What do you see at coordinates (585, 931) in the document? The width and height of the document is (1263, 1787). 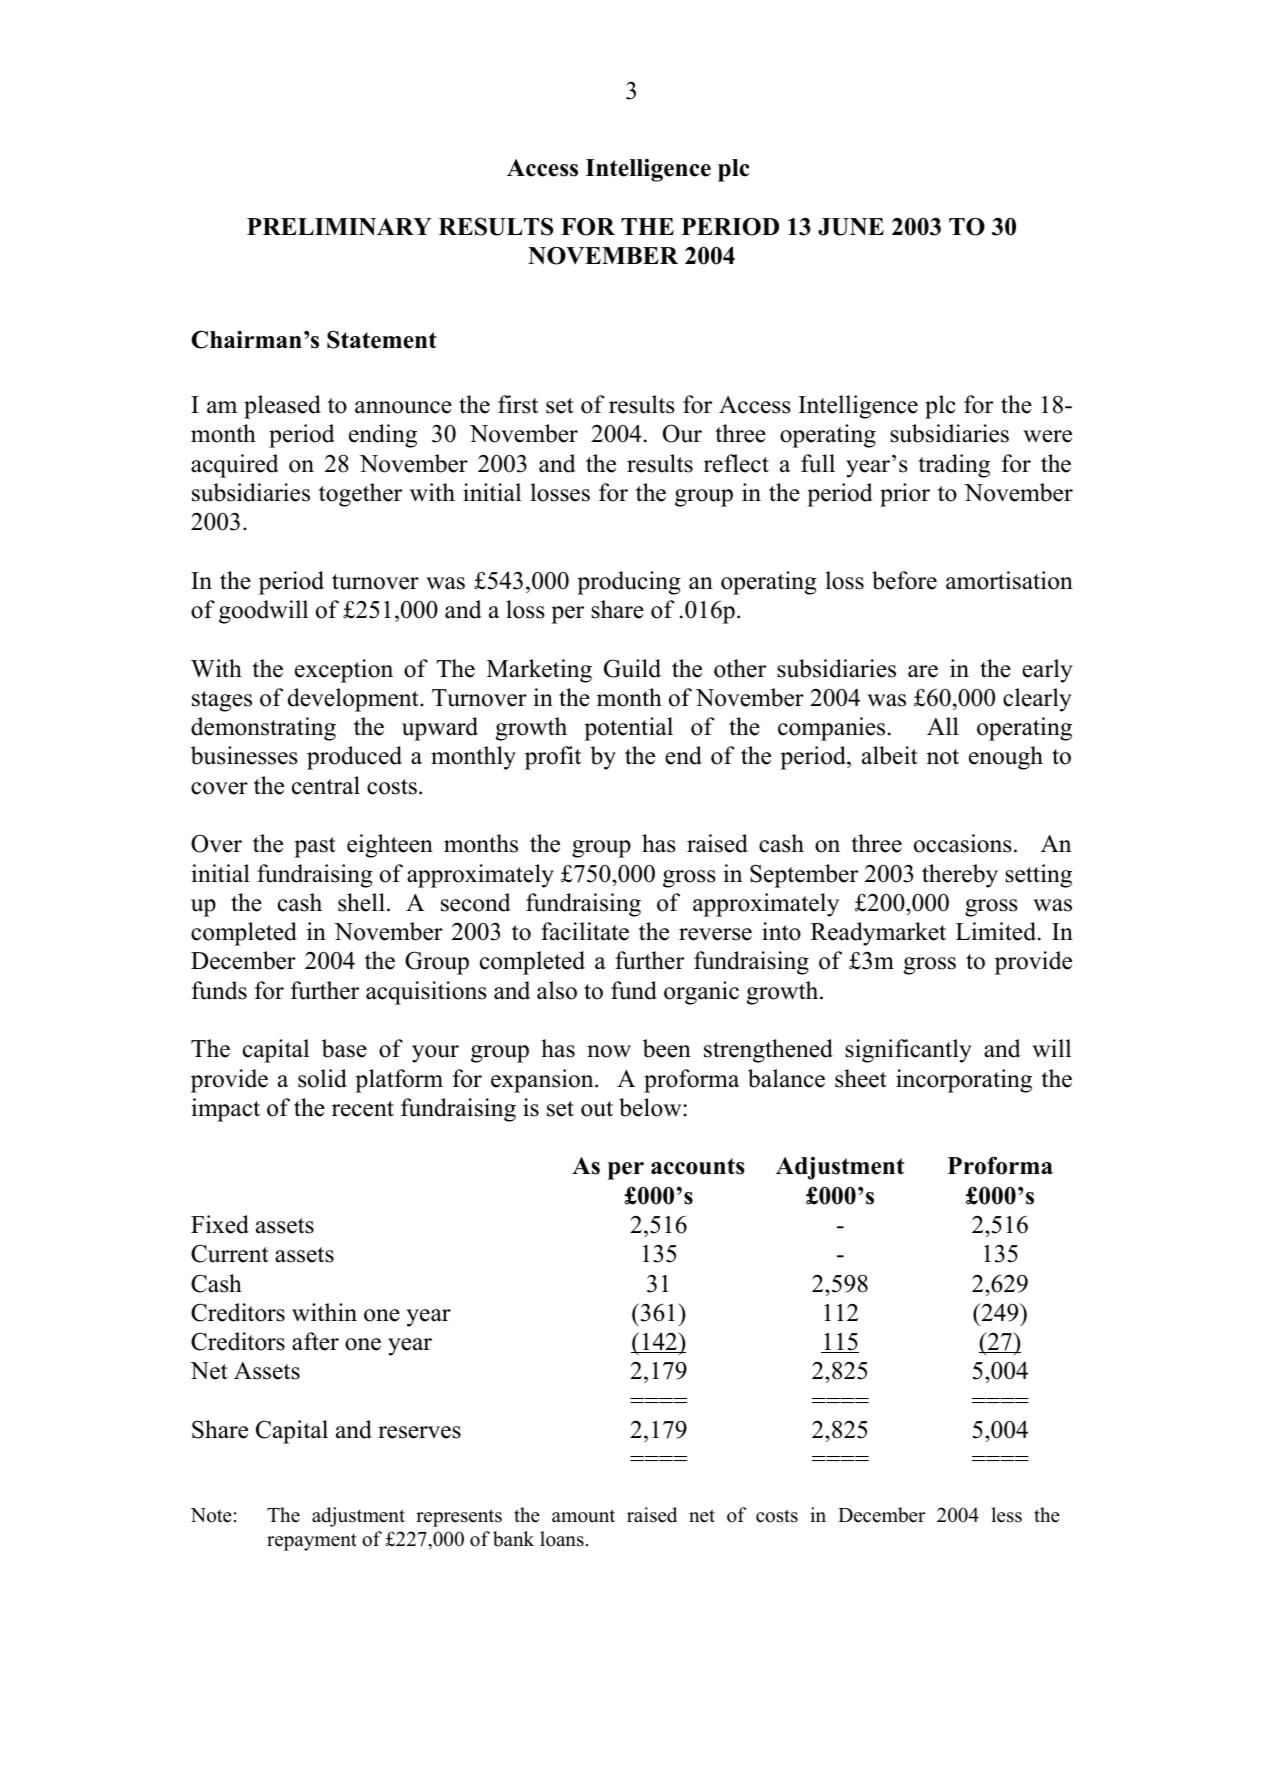 I see `facilitate` at bounding box center [585, 931].
